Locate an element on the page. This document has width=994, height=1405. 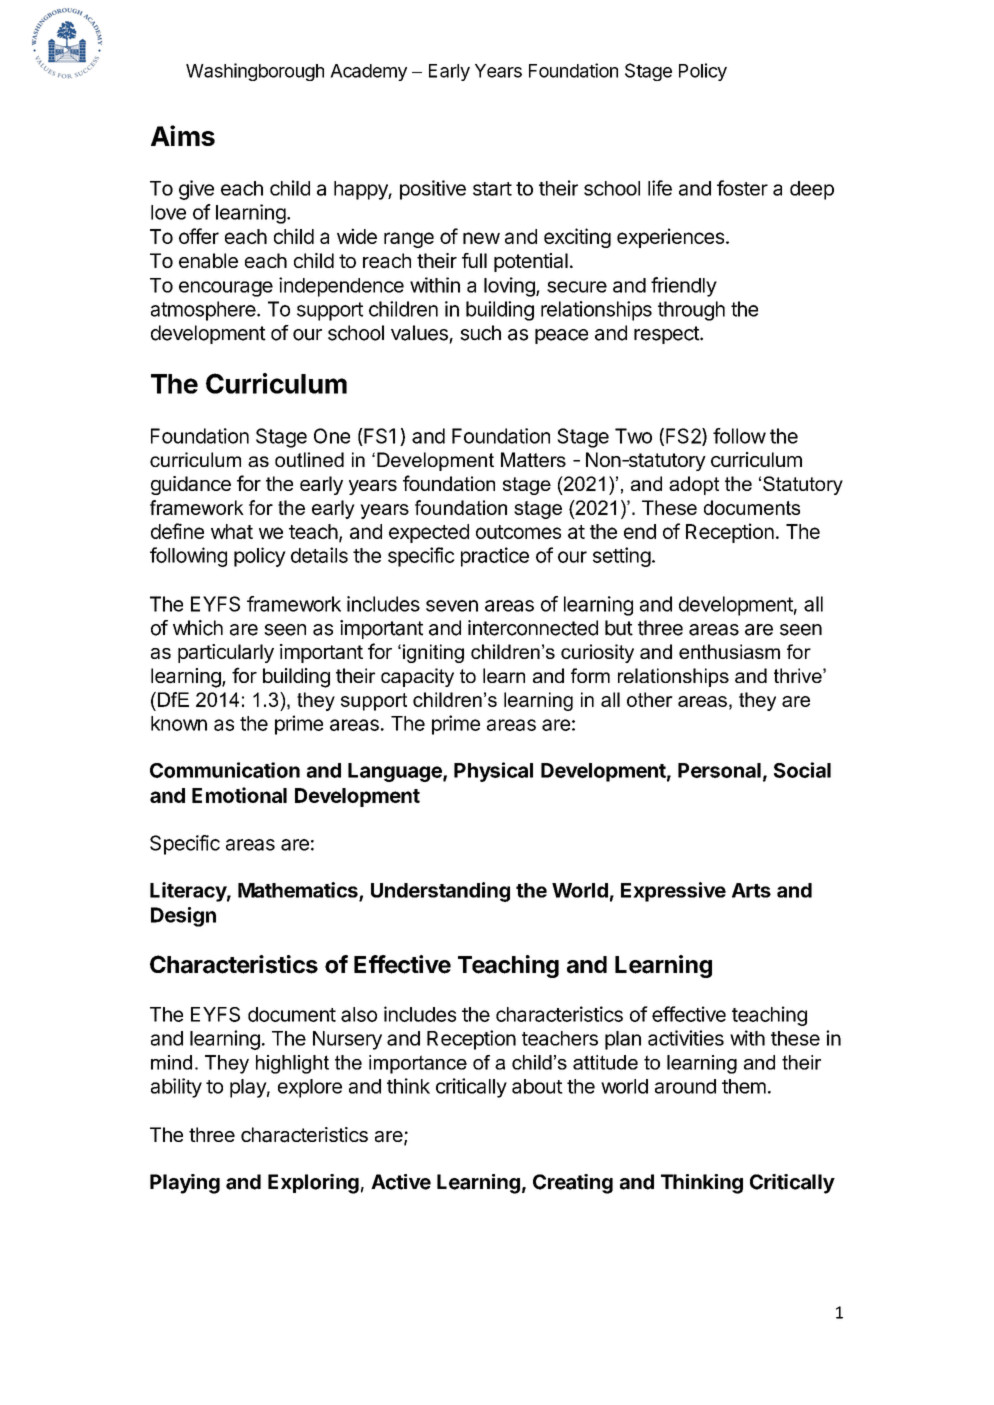
Aims is located at coordinates (183, 135).
